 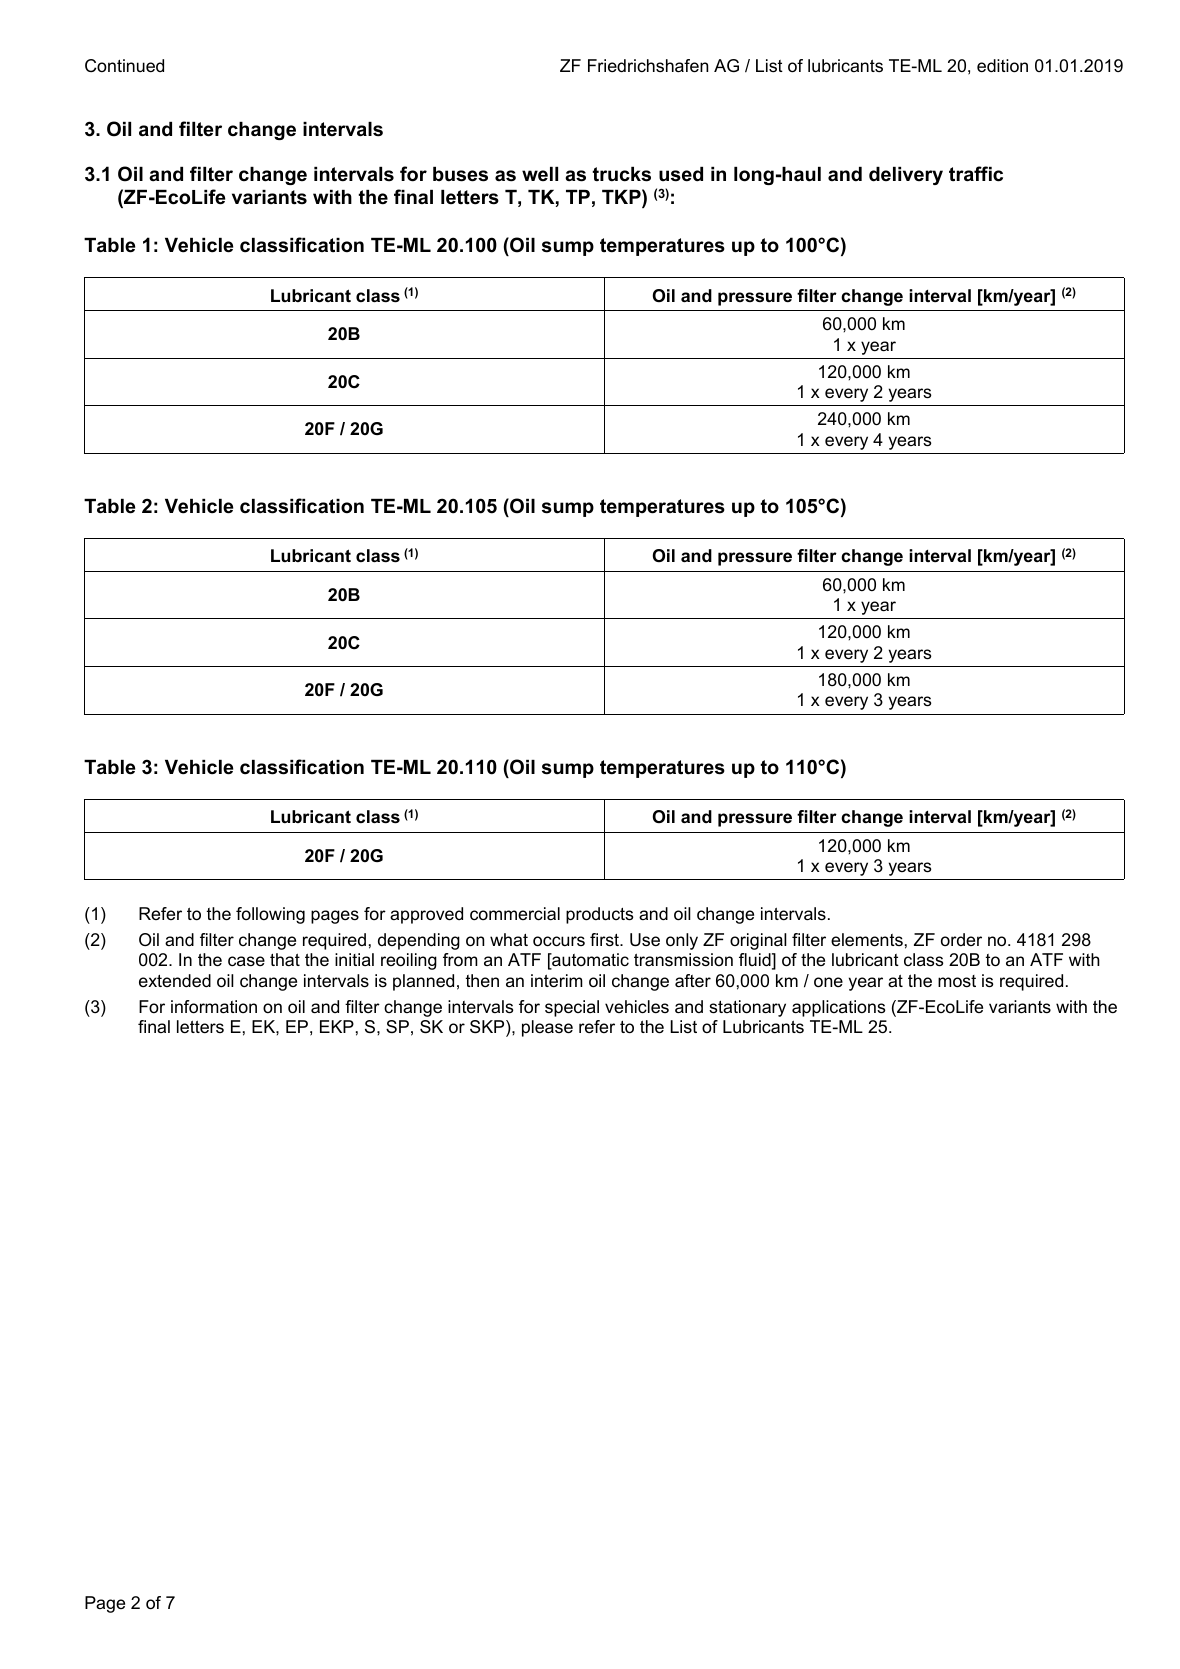 What do you see at coordinates (1002, 66) in the screenshot?
I see `edition` at bounding box center [1002, 66].
